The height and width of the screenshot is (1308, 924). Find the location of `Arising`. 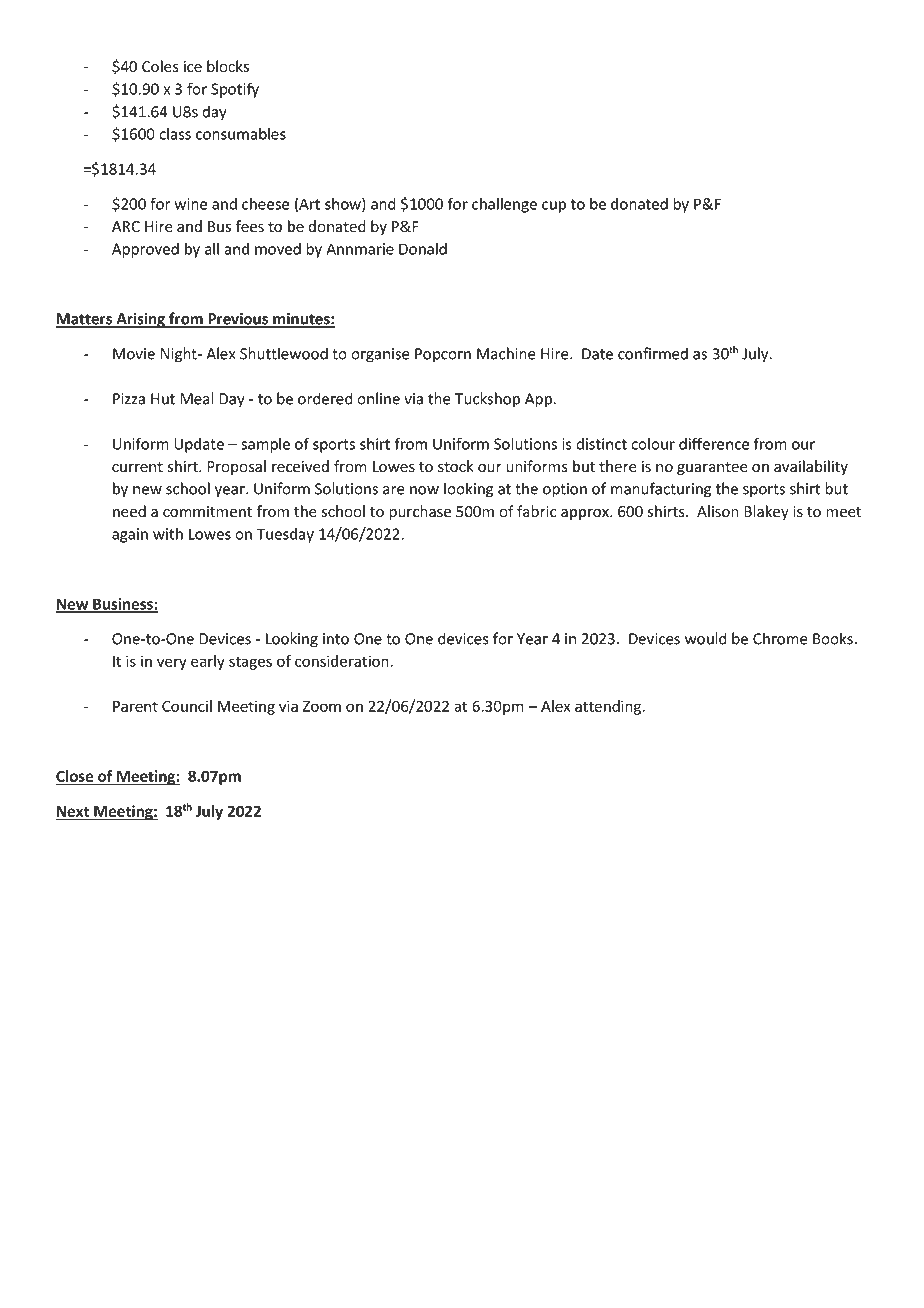

Arising is located at coordinates (140, 320).
